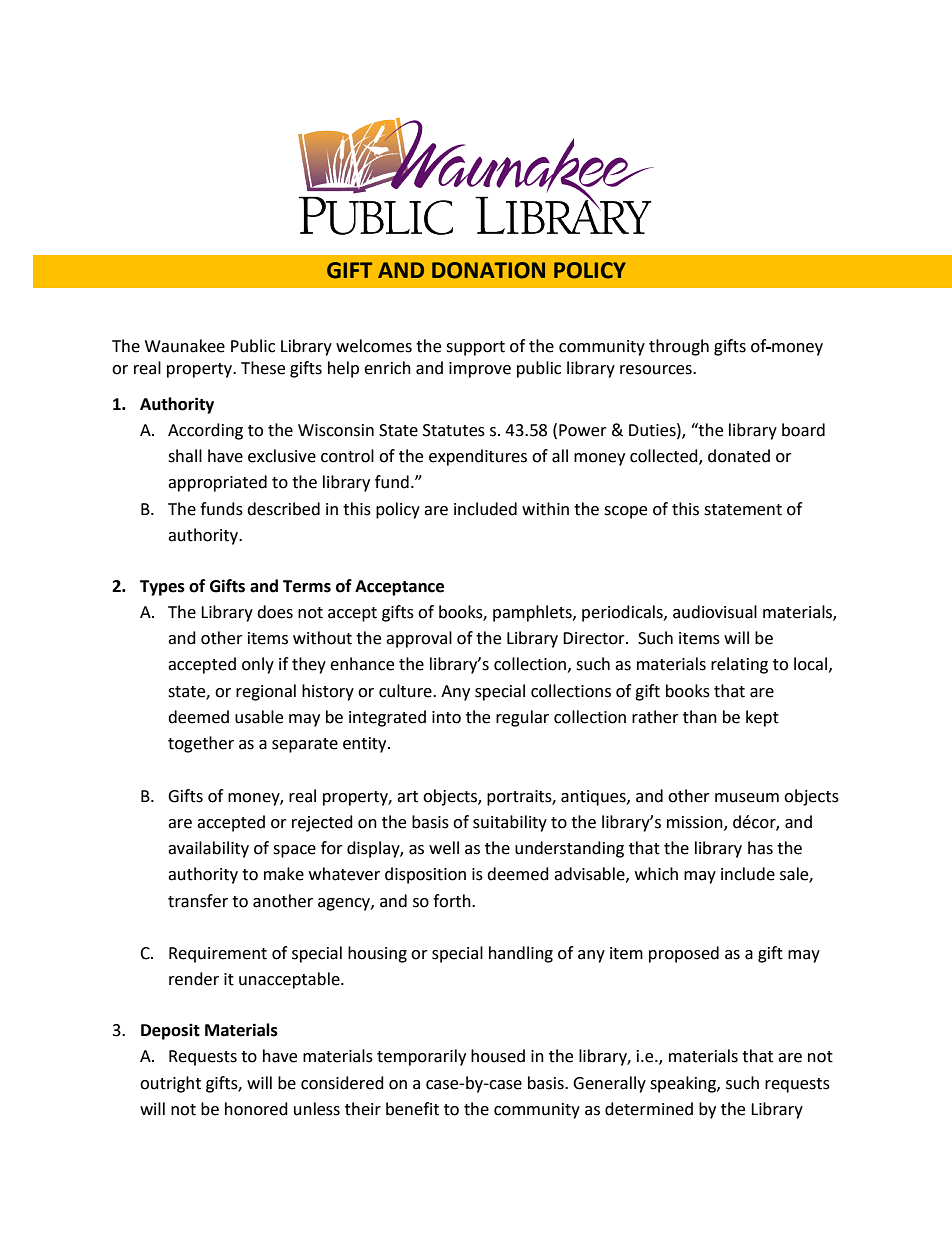 The height and width of the image is (1233, 952). I want to click on These, so click(263, 368).
